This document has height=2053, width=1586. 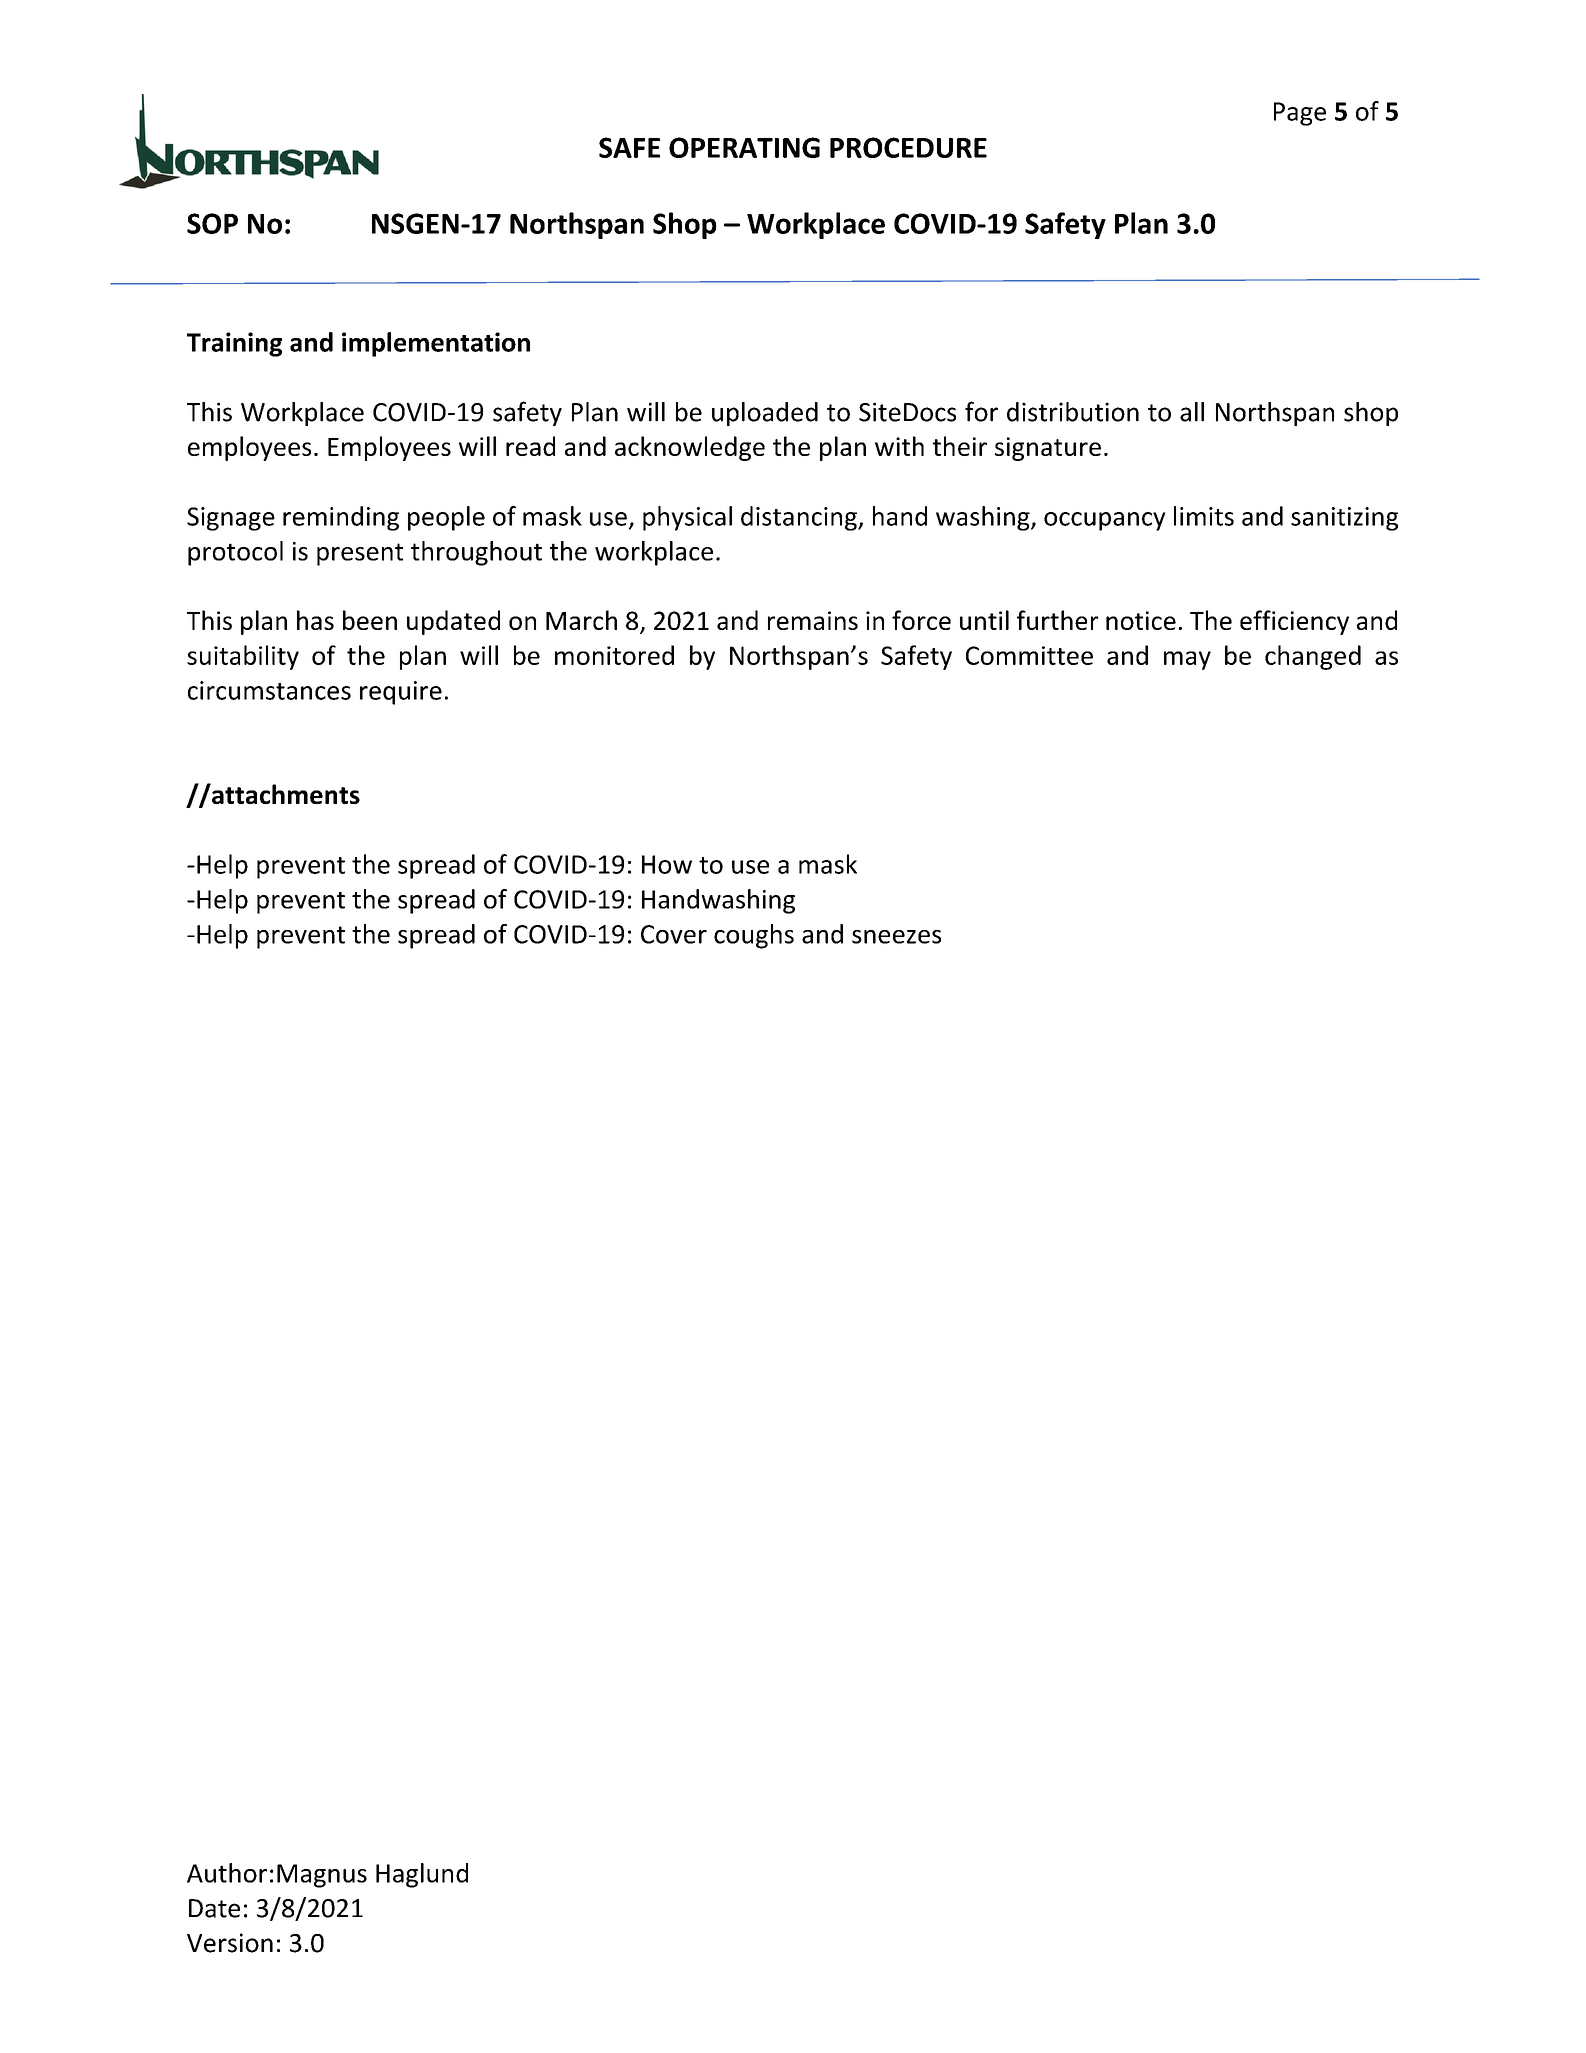 What do you see at coordinates (744, 147) in the document?
I see `OPERATING` at bounding box center [744, 147].
